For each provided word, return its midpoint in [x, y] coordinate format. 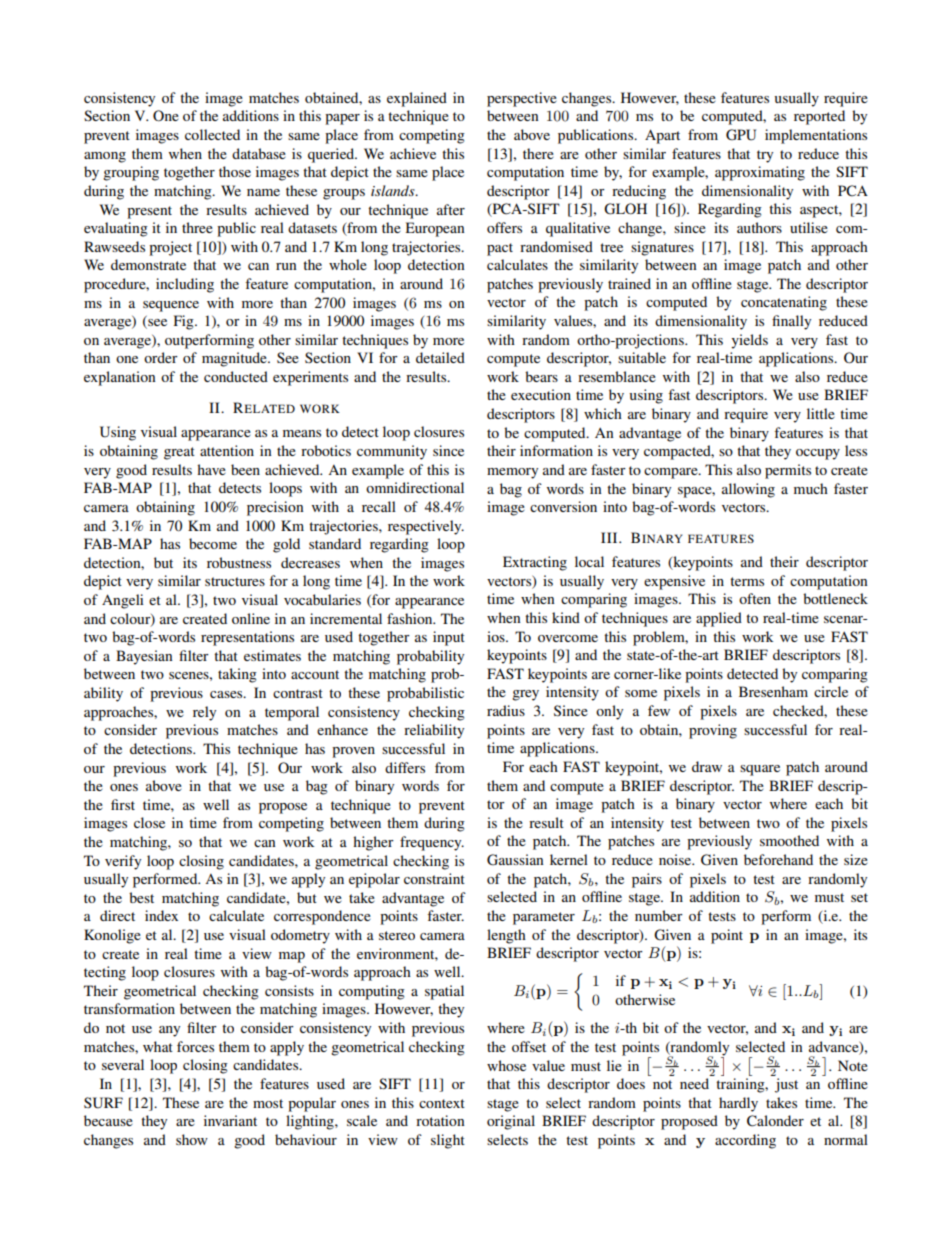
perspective [522, 99]
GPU [741, 135]
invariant [230, 1120]
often [755, 598]
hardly [738, 1104]
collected [212, 134]
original [511, 1122]
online [251, 618]
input [449, 638]
